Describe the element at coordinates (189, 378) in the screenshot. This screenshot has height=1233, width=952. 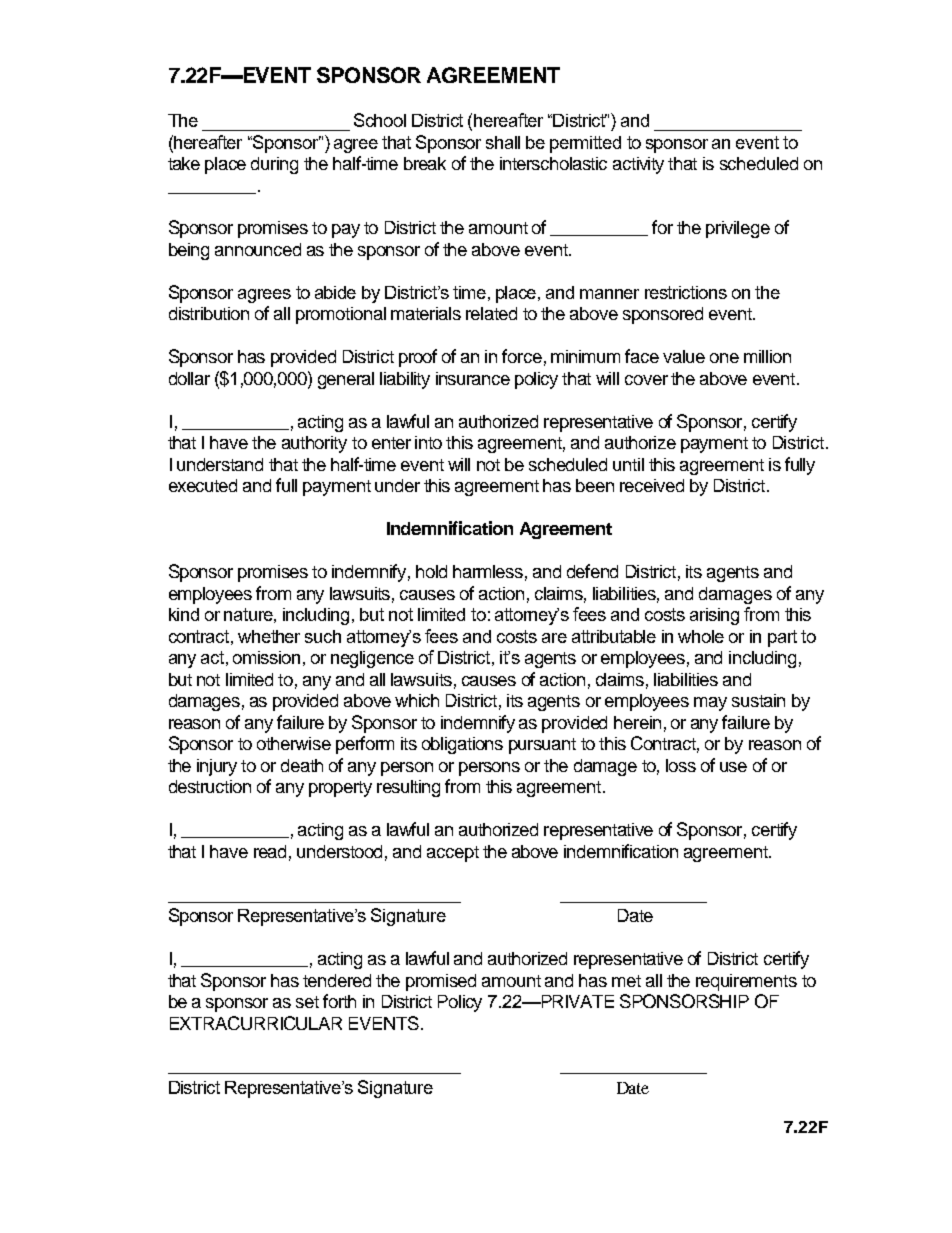
I see `dollar` at that location.
